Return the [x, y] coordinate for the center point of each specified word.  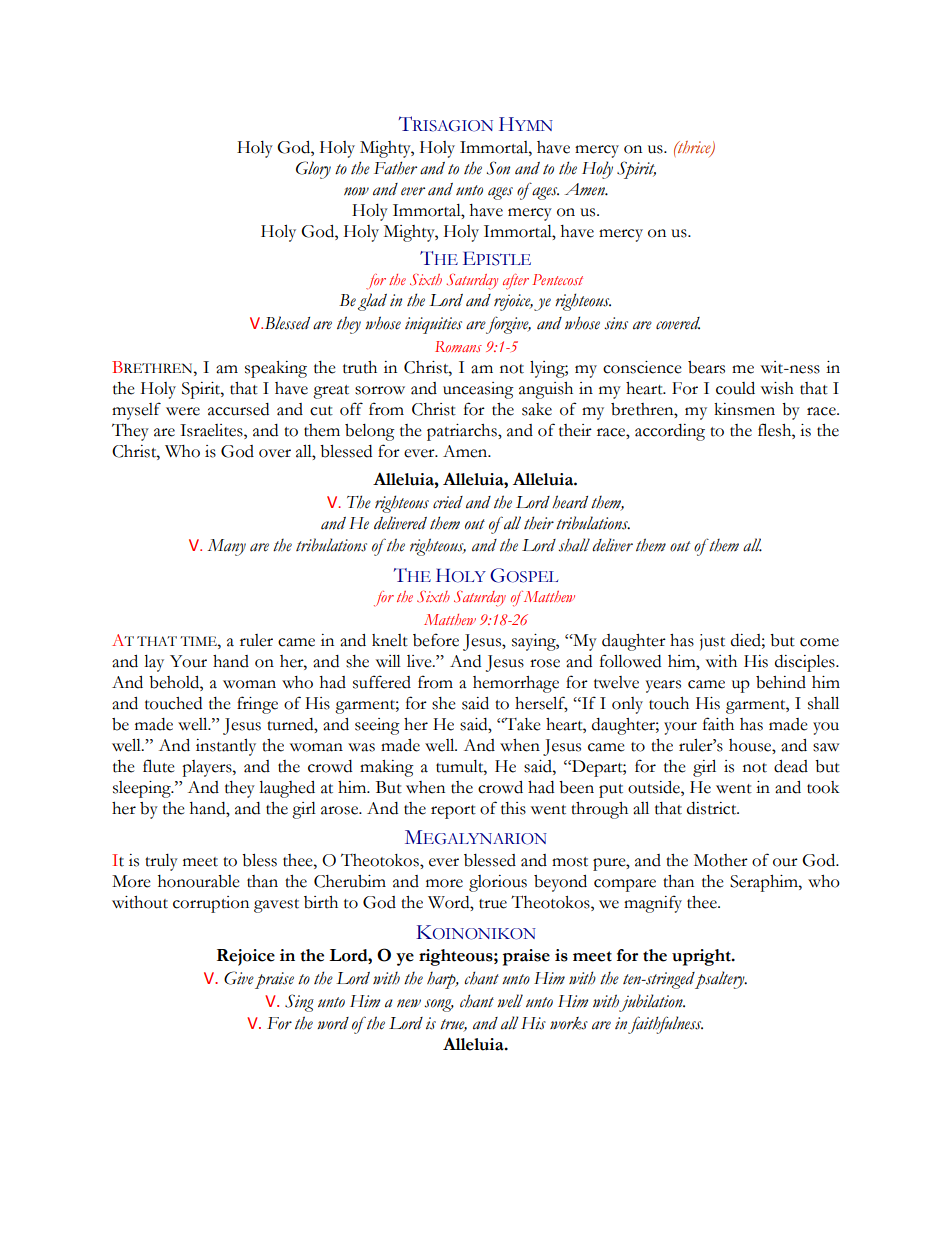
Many [227, 547]
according [670, 432]
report [453, 812]
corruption [211, 904]
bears [706, 367]
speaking [276, 369]
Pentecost [557, 279]
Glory [313, 170]
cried [448, 502]
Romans [458, 346]
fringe [257, 705]
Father [395, 168]
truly [161, 862]
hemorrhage [516, 684]
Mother [721, 860]
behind [781, 682]
